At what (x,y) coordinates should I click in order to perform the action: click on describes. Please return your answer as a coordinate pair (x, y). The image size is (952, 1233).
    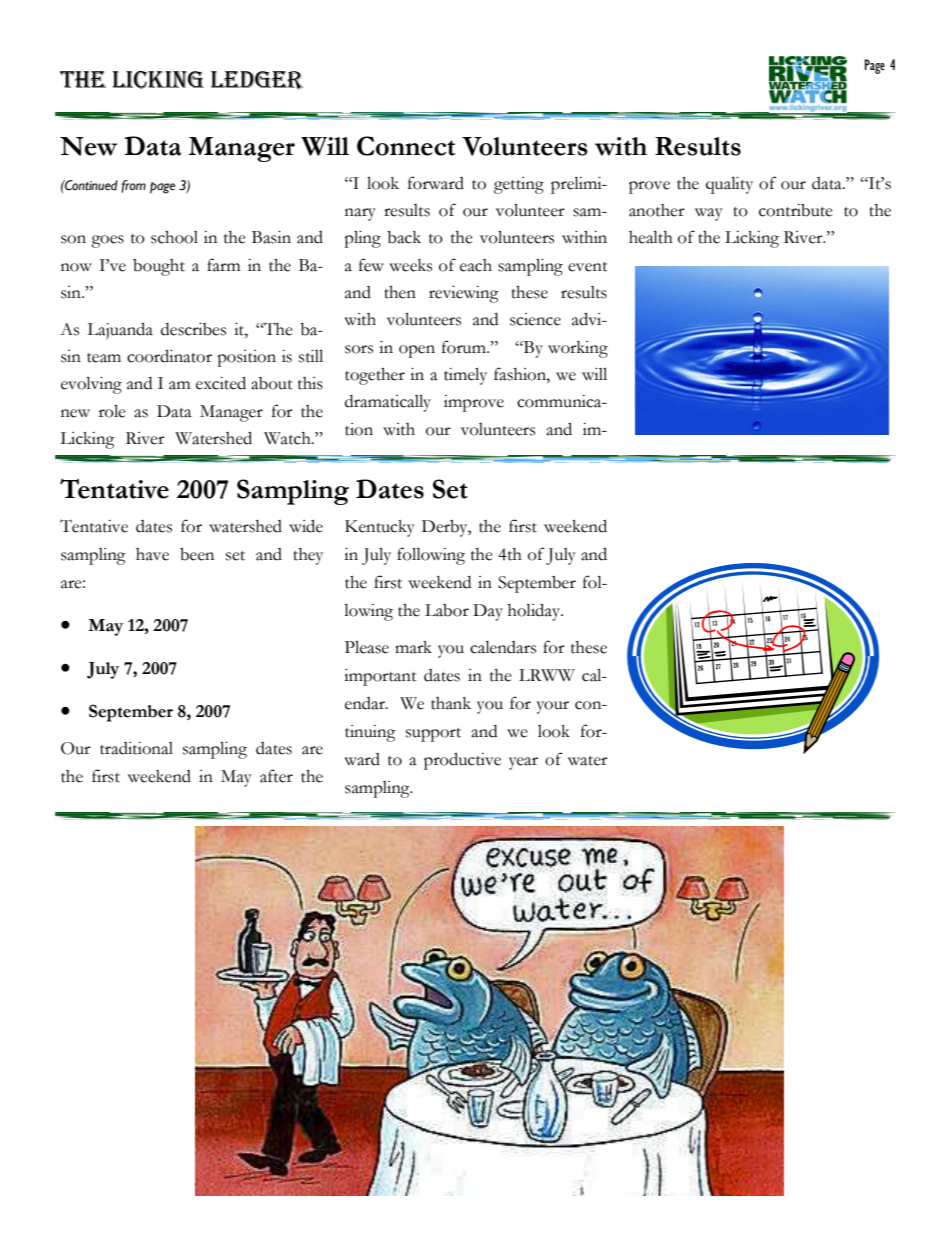
    Looking at the image, I should click on (193, 329).
